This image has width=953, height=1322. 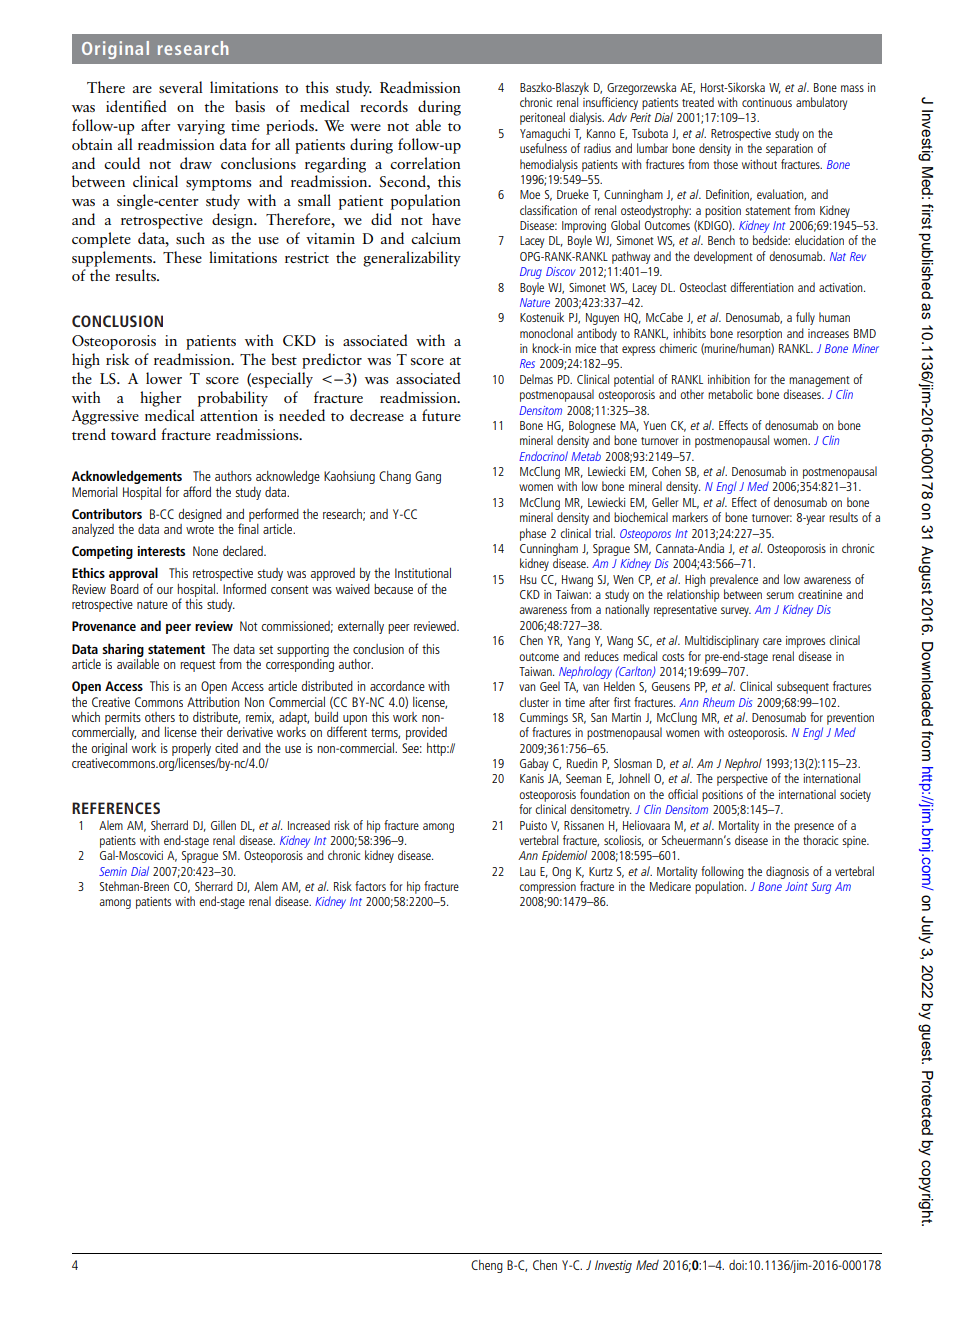 I want to click on continuous, so click(x=767, y=102).
